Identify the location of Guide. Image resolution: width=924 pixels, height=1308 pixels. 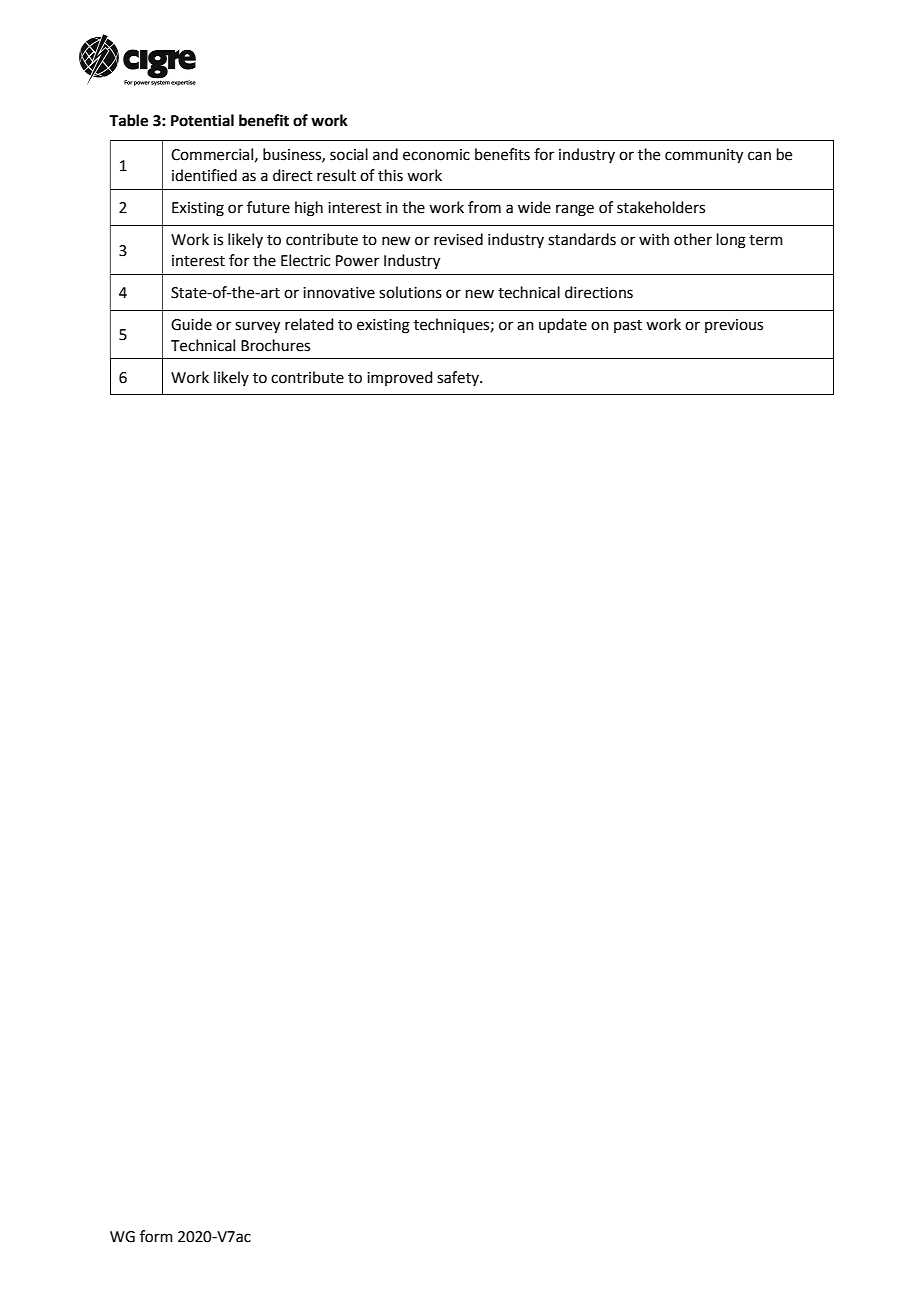
(191, 324).
